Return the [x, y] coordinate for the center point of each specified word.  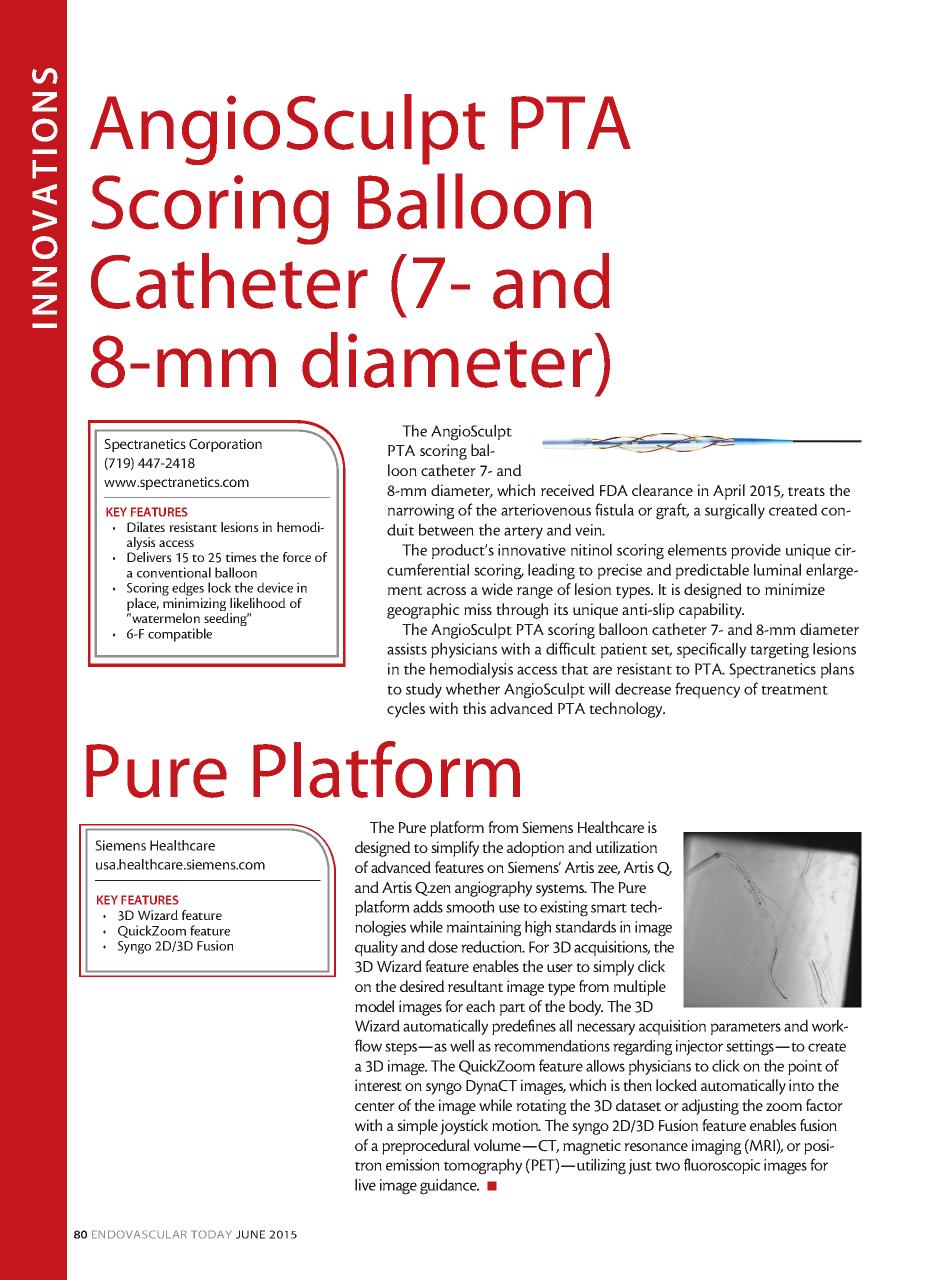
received [567, 490]
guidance [449, 1186]
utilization [626, 847]
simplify [455, 849]
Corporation [225, 445]
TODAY [211, 1234]
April [729, 492]
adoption [535, 849]
